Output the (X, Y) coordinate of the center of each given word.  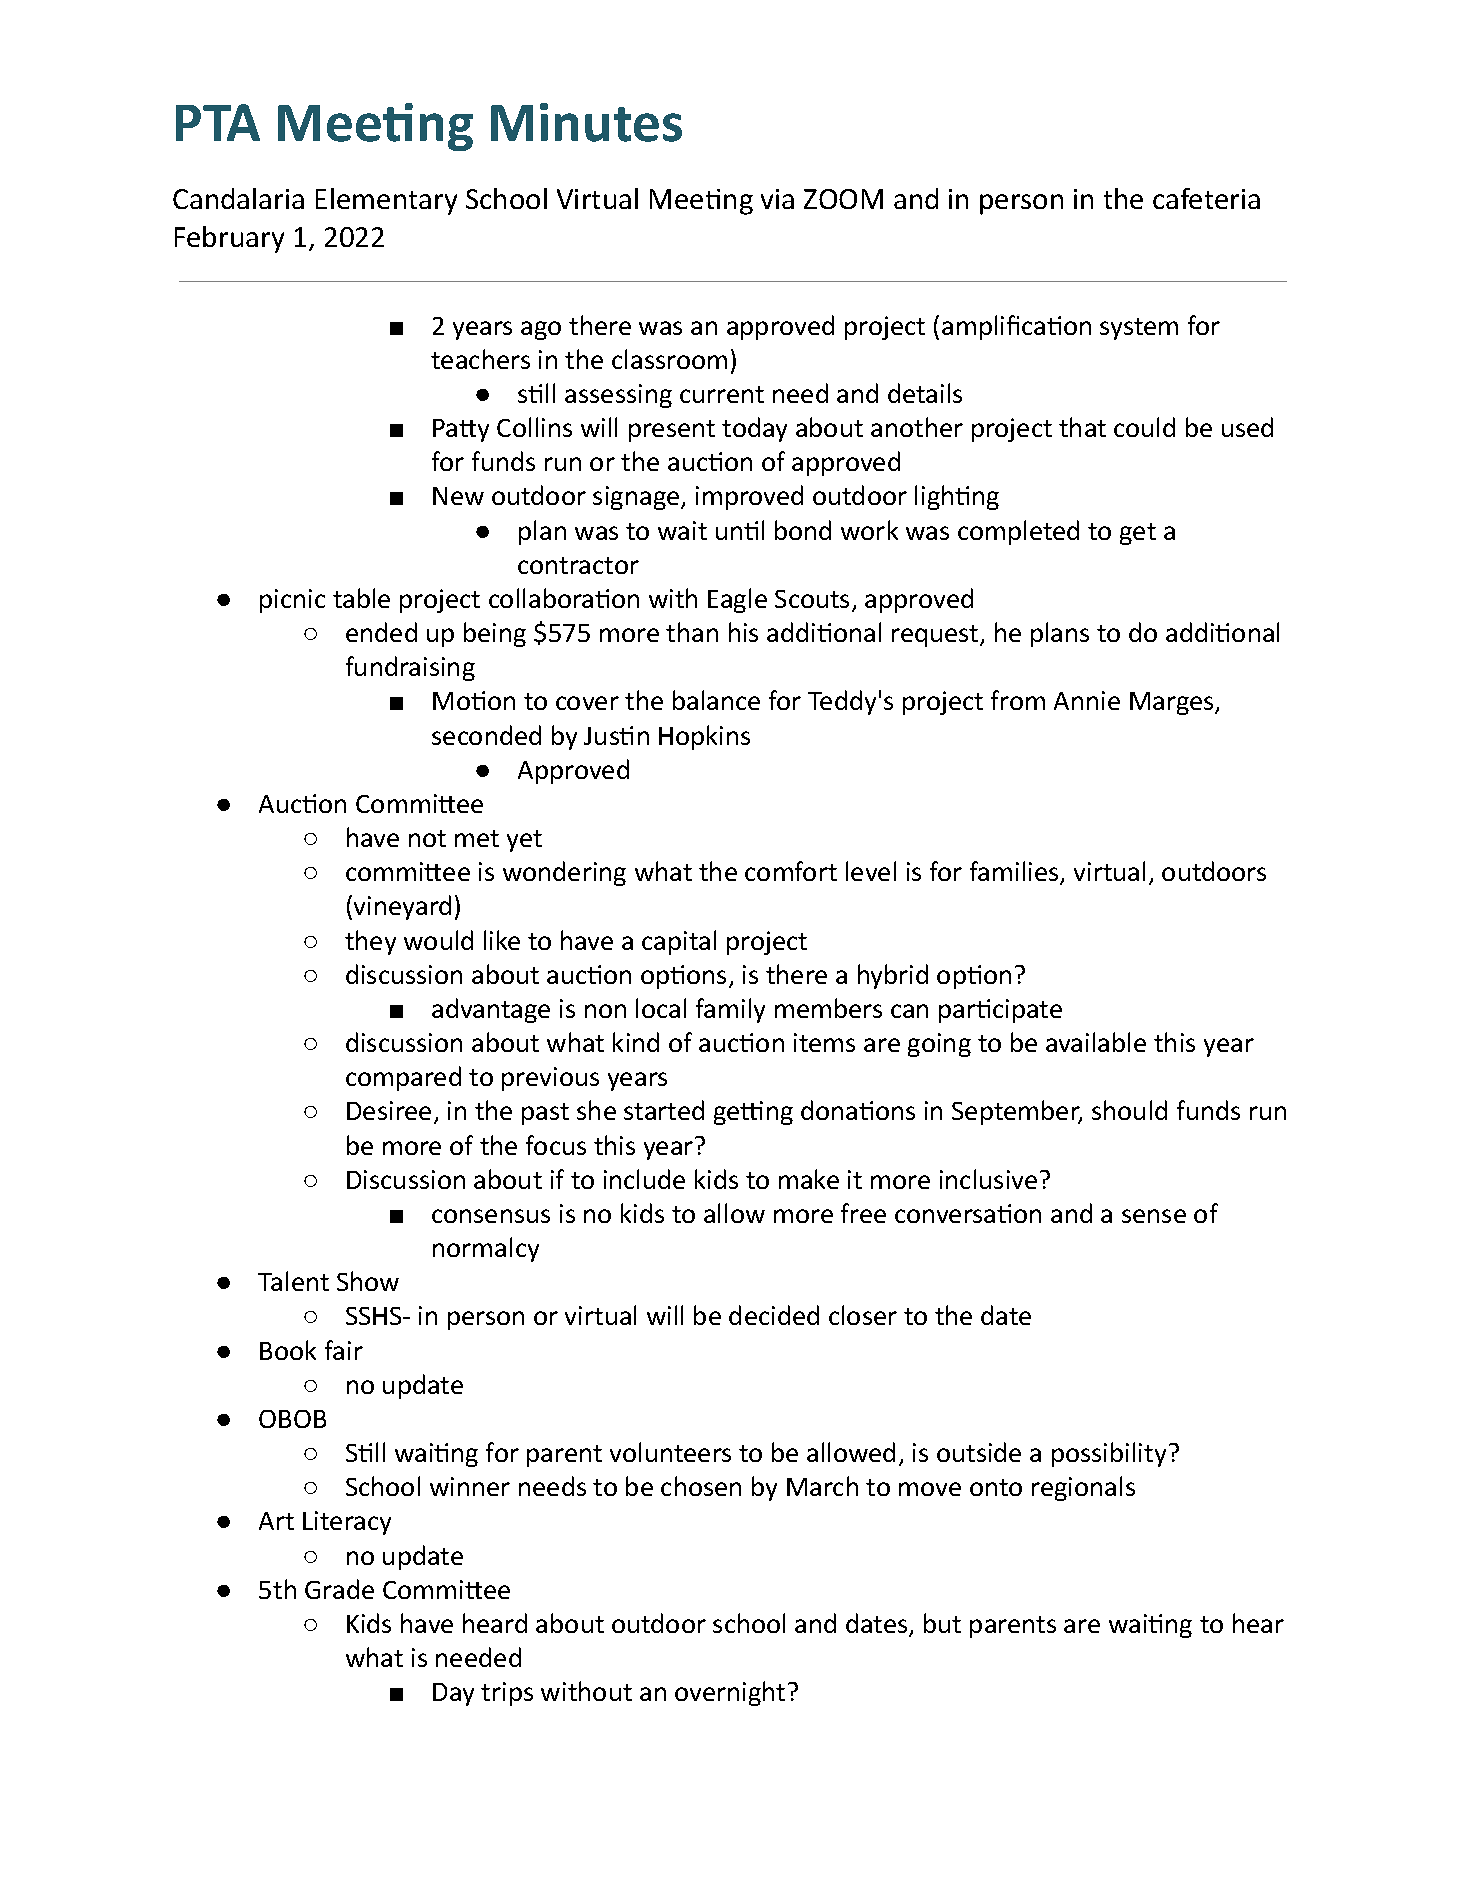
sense (1154, 1216)
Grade (339, 1589)
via (777, 199)
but (942, 1623)
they (370, 942)
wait (682, 530)
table (361, 598)
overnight (730, 1693)
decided (774, 1315)
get (1138, 534)
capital (679, 942)
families (1015, 873)
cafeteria (1206, 198)
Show (368, 1281)
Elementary (386, 201)
